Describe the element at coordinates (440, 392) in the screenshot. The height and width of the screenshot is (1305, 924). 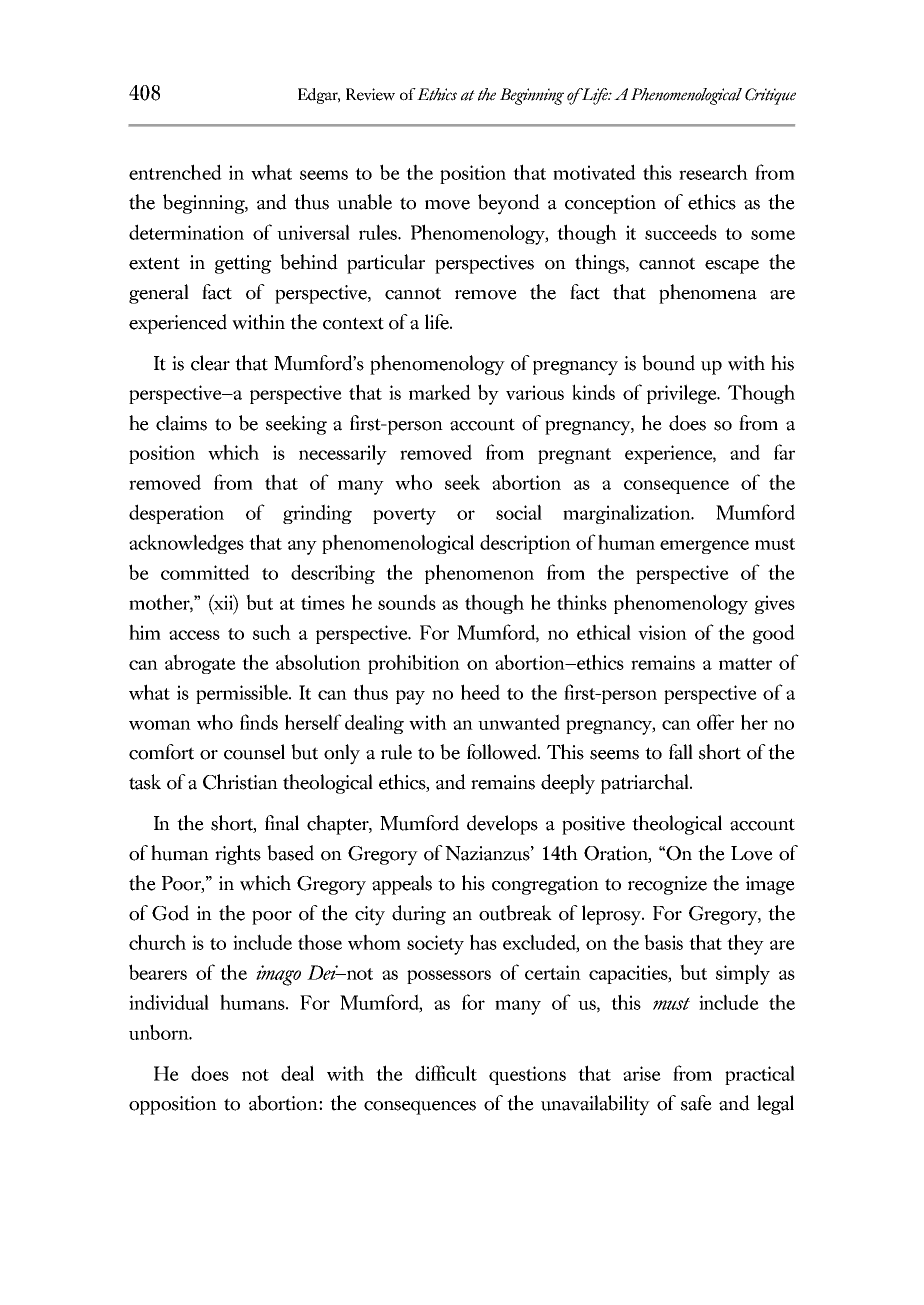
I see `marked` at that location.
